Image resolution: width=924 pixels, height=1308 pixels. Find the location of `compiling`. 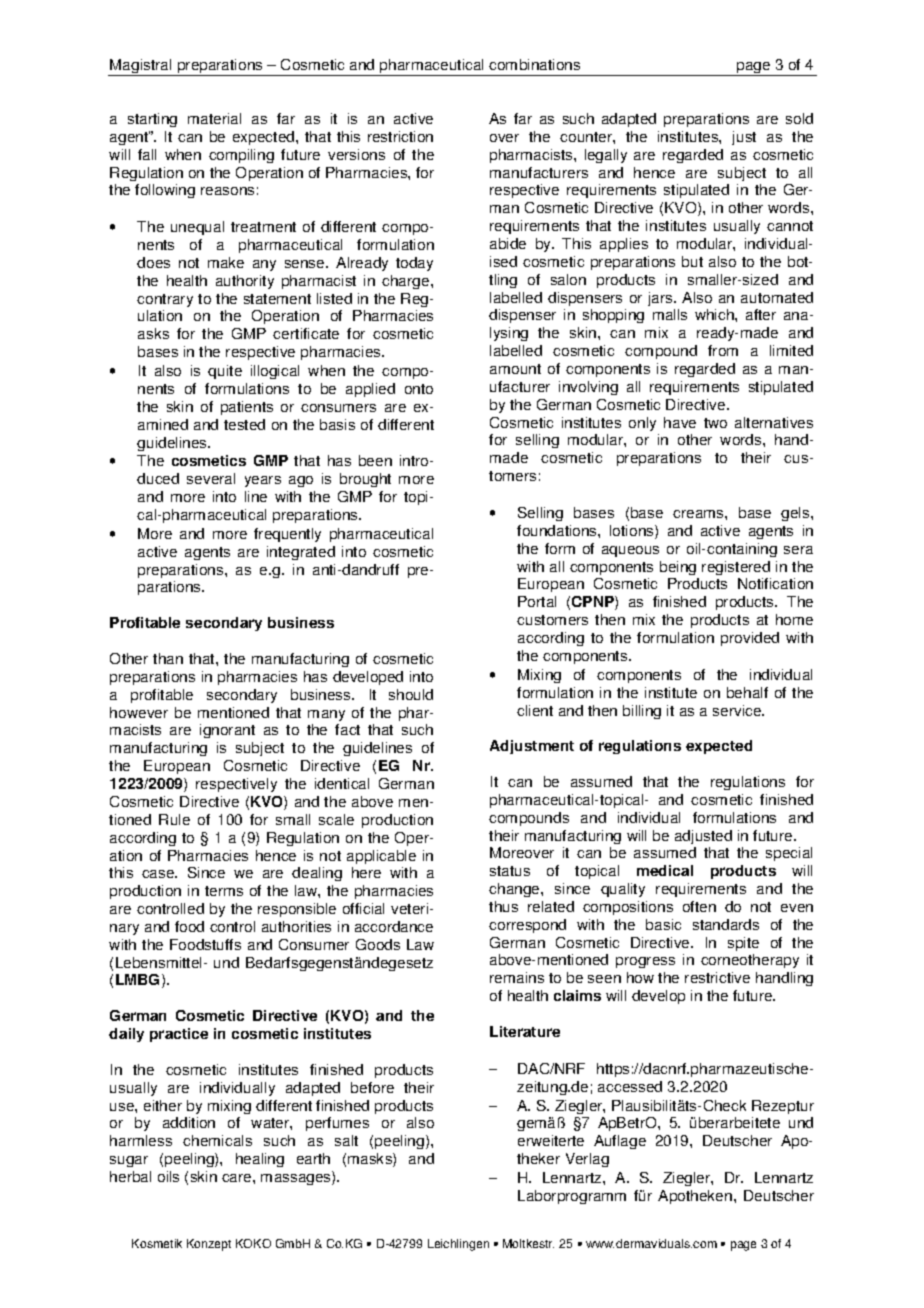

compiling is located at coordinates (241, 156).
